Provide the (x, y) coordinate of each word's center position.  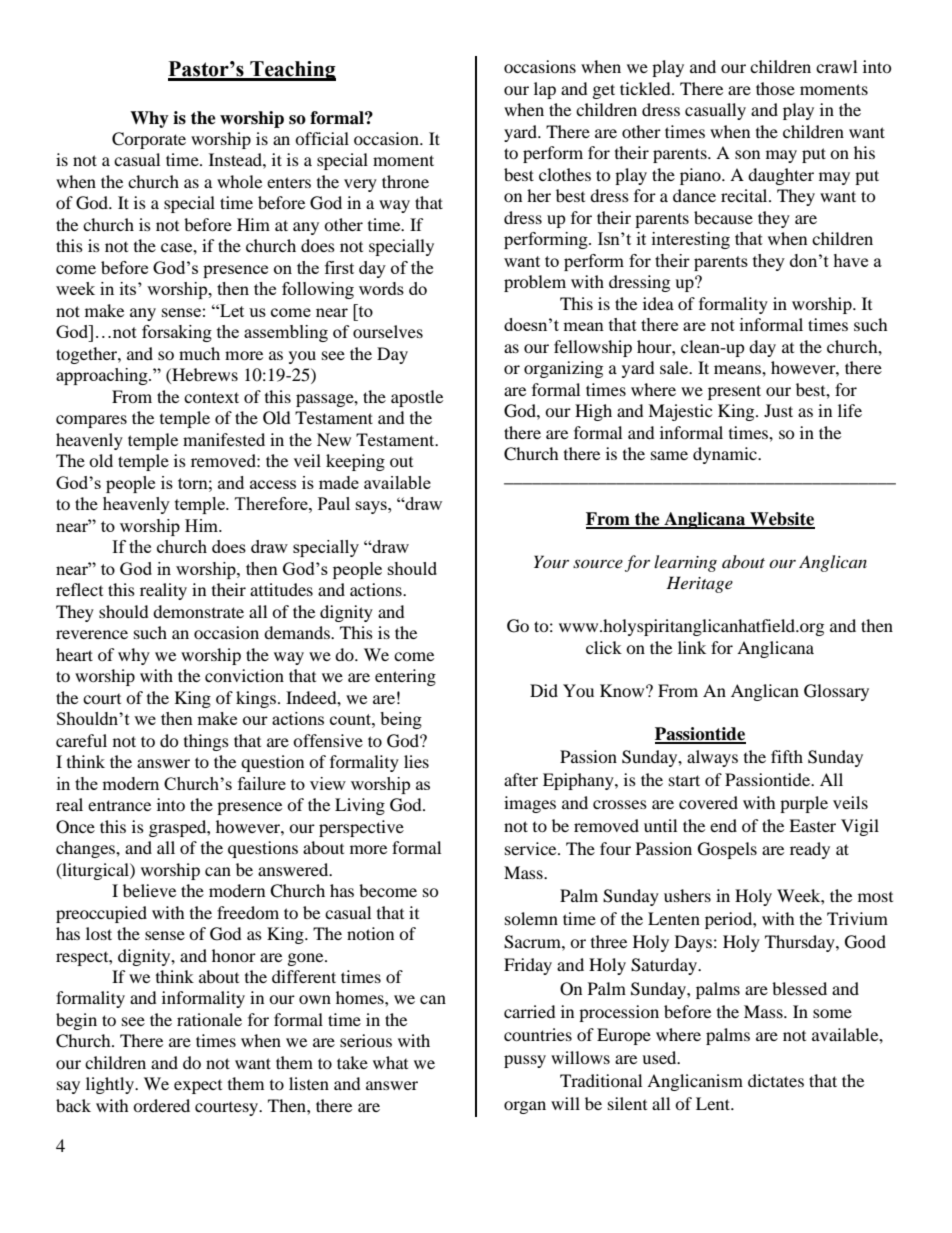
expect (198, 1087)
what (390, 1062)
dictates (776, 1080)
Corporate (149, 140)
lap (545, 90)
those (775, 88)
